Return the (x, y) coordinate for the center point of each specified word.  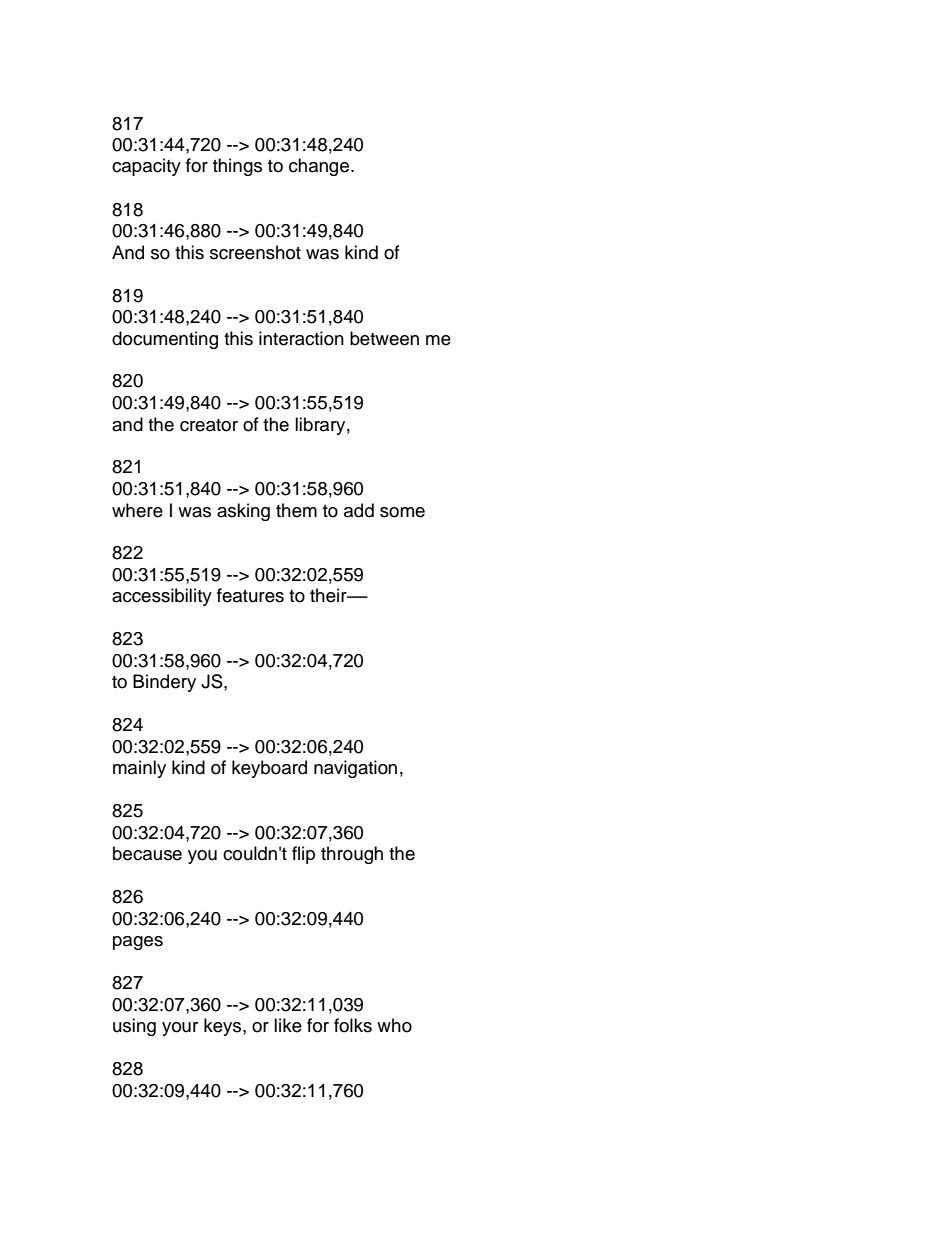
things (237, 167)
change (320, 167)
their (329, 595)
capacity (146, 167)
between (384, 338)
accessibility (162, 597)
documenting (165, 340)
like (288, 1025)
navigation (355, 769)
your (180, 1029)
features (250, 595)
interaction (301, 338)
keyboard (269, 769)
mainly (139, 769)
